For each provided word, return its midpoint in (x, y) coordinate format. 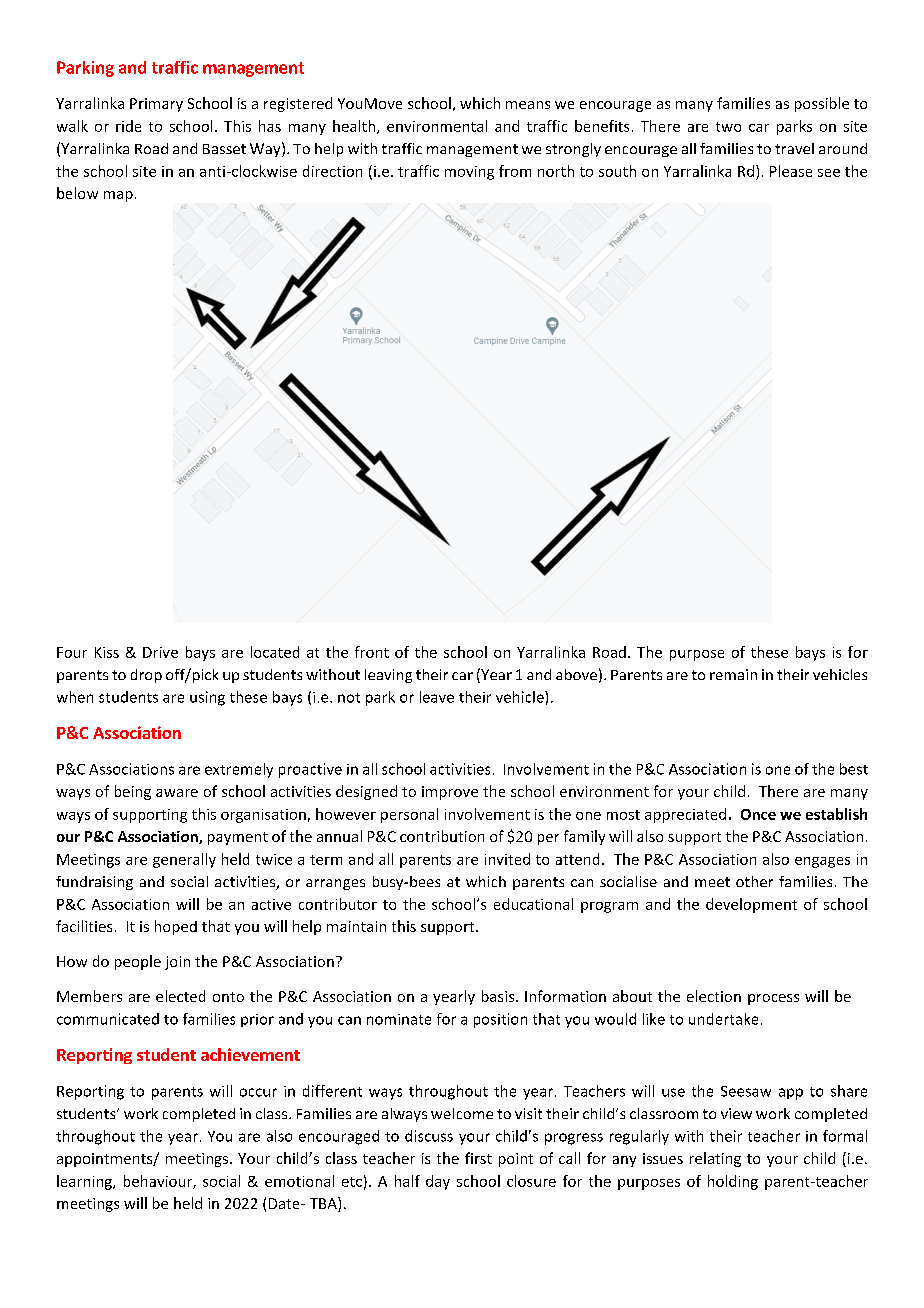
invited (507, 859)
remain (733, 674)
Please (791, 171)
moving (469, 173)
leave (437, 697)
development (751, 905)
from (515, 171)
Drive (160, 652)
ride (128, 126)
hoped (176, 927)
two (728, 127)
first (478, 1158)
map (118, 196)
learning (85, 1182)
